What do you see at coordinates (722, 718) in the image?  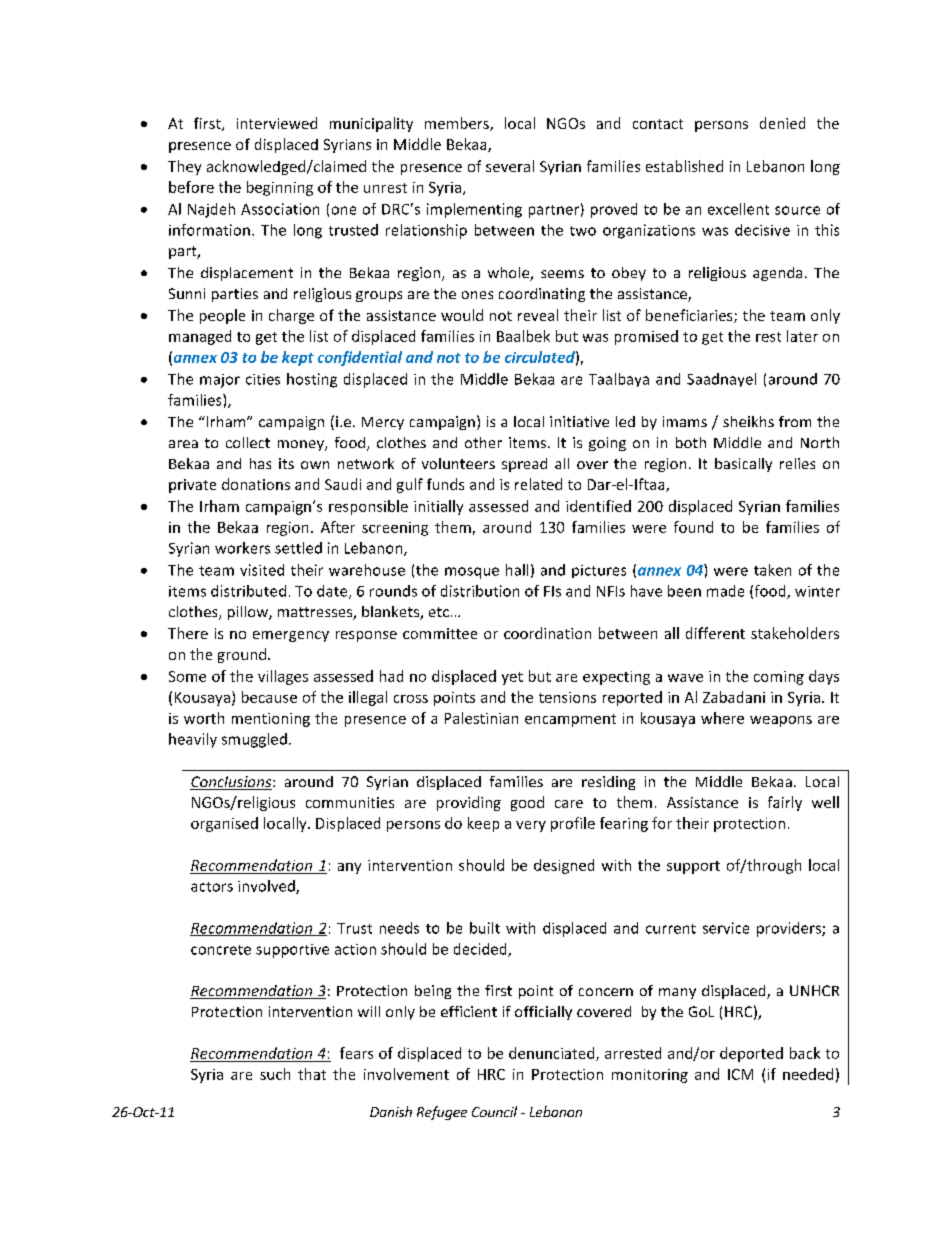 I see `where` at bounding box center [722, 718].
